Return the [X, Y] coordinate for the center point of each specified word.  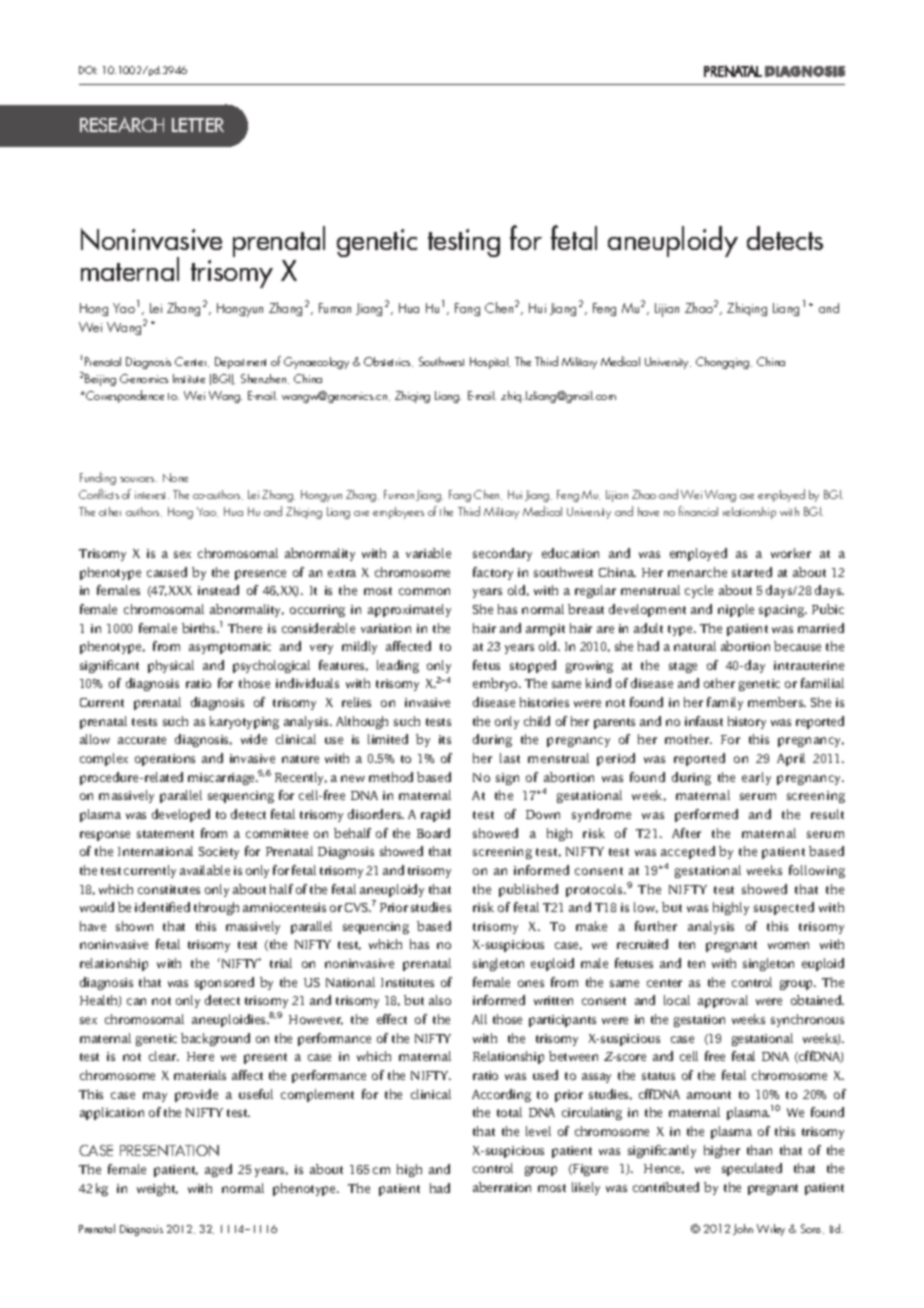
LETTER [198, 125]
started [752, 572]
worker [791, 553]
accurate [142, 740]
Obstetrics [388, 362]
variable [428, 553]
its [445, 739]
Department [240, 363]
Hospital [490, 363]
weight [157, 1189]
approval [723, 1001]
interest [152, 495]
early [756, 778]
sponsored [224, 983]
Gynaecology [316, 363]
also [440, 1000]
